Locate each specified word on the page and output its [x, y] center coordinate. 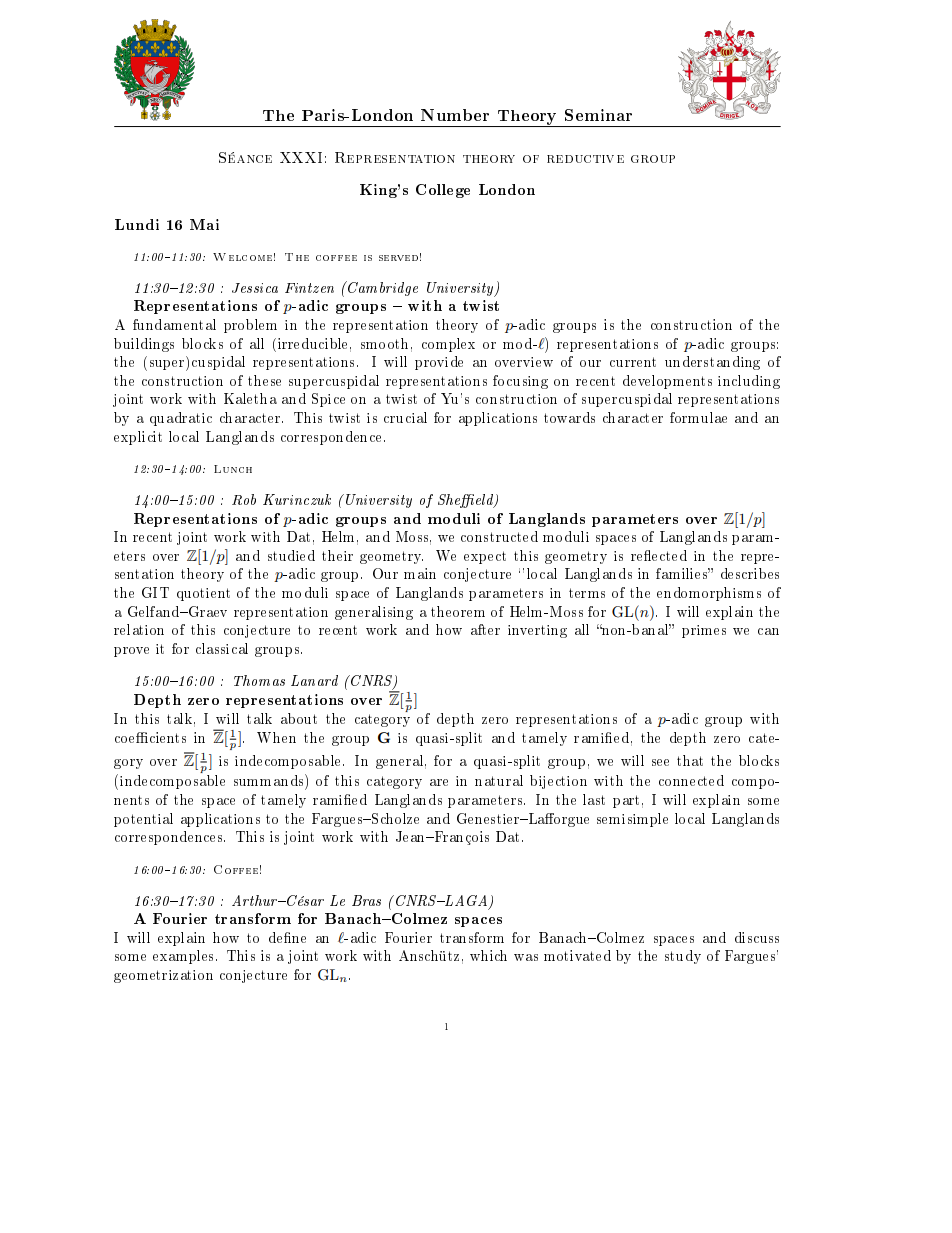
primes [704, 631]
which [488, 955]
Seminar [598, 115]
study [683, 957]
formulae [698, 417]
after [485, 629]
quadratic [181, 419]
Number [455, 115]
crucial [405, 417]
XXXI [301, 157]
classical [222, 648]
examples [183, 957]
